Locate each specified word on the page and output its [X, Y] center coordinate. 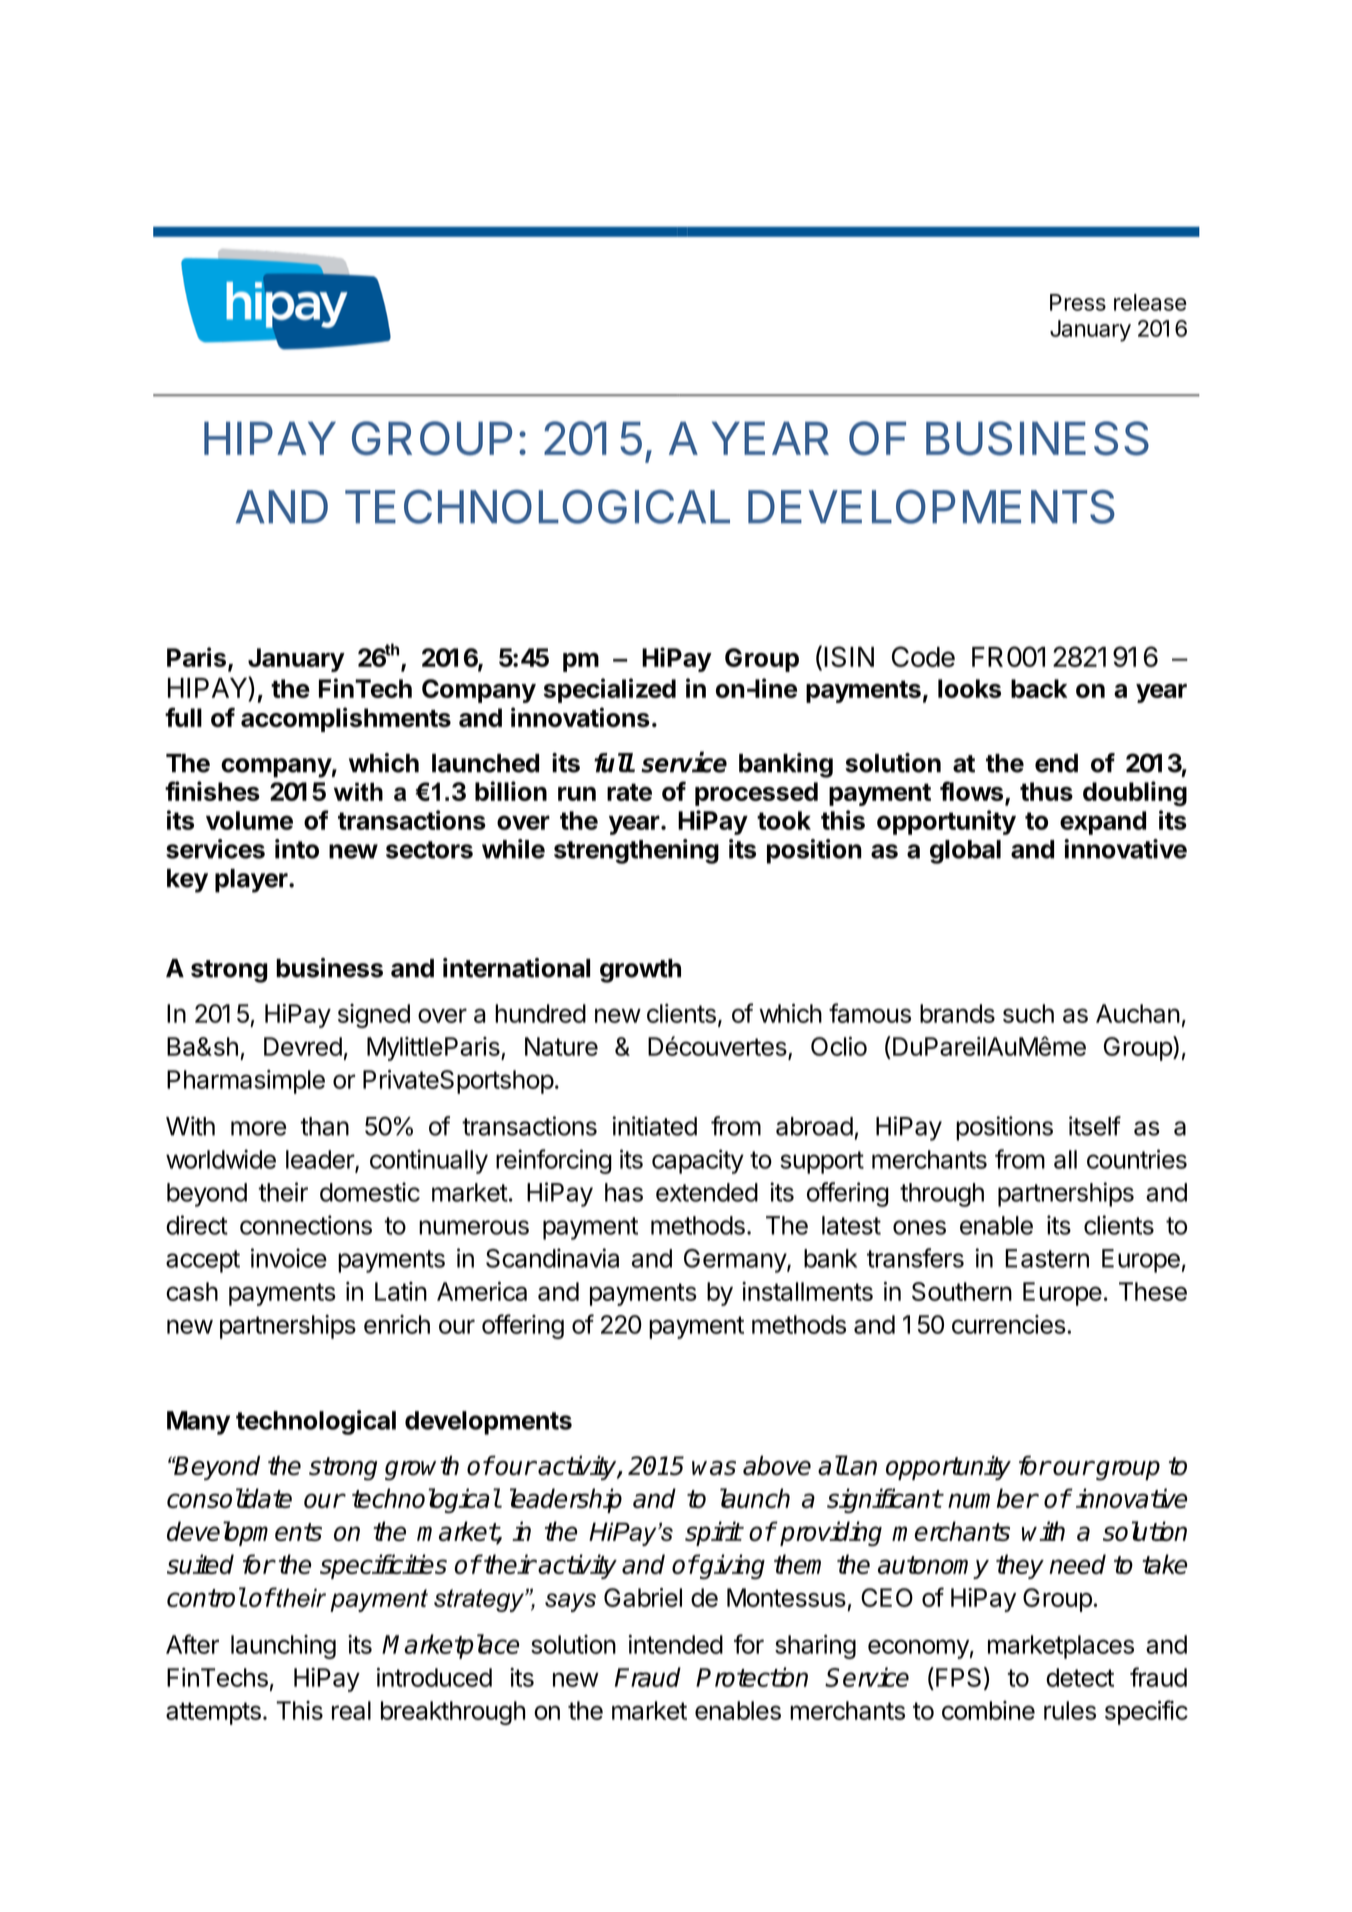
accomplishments [346, 719]
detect [1080, 1677]
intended [675, 1644]
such [1028, 1013]
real [351, 1710]
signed [374, 1016]
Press [1078, 302]
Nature [561, 1046]
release [1150, 302]
